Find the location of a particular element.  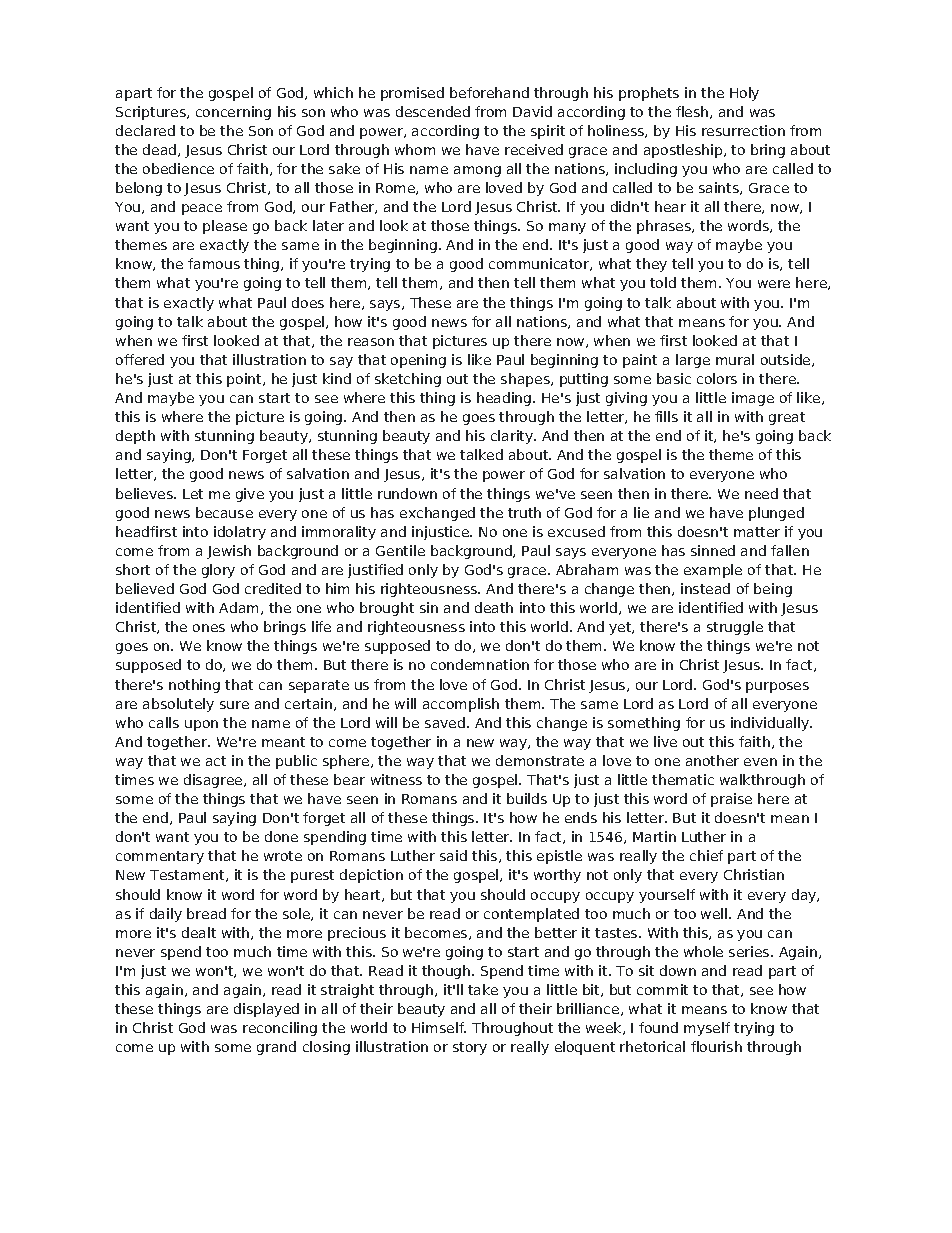

flesh is located at coordinates (693, 112).
